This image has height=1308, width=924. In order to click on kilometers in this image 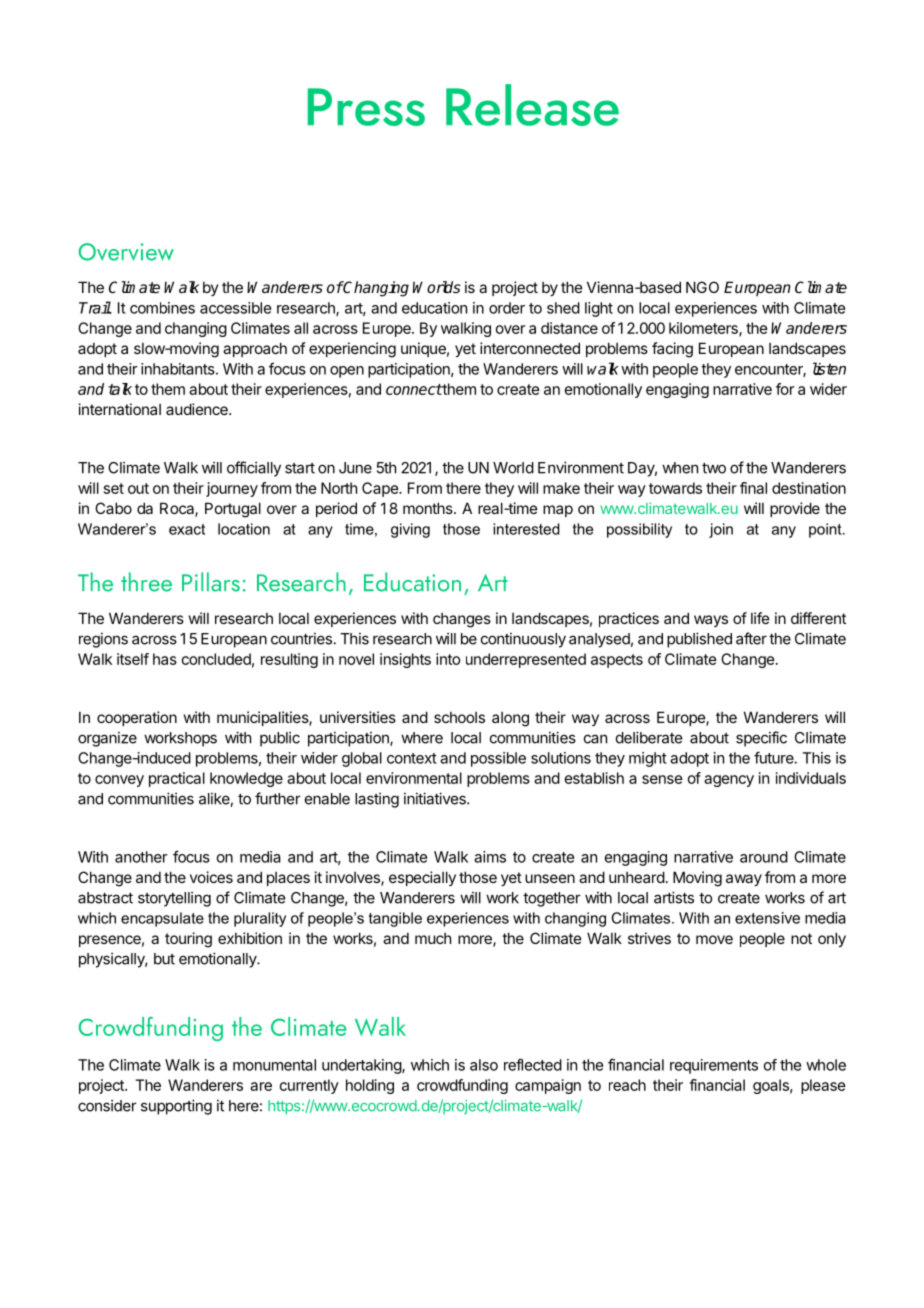, I will do `click(704, 329)`.
